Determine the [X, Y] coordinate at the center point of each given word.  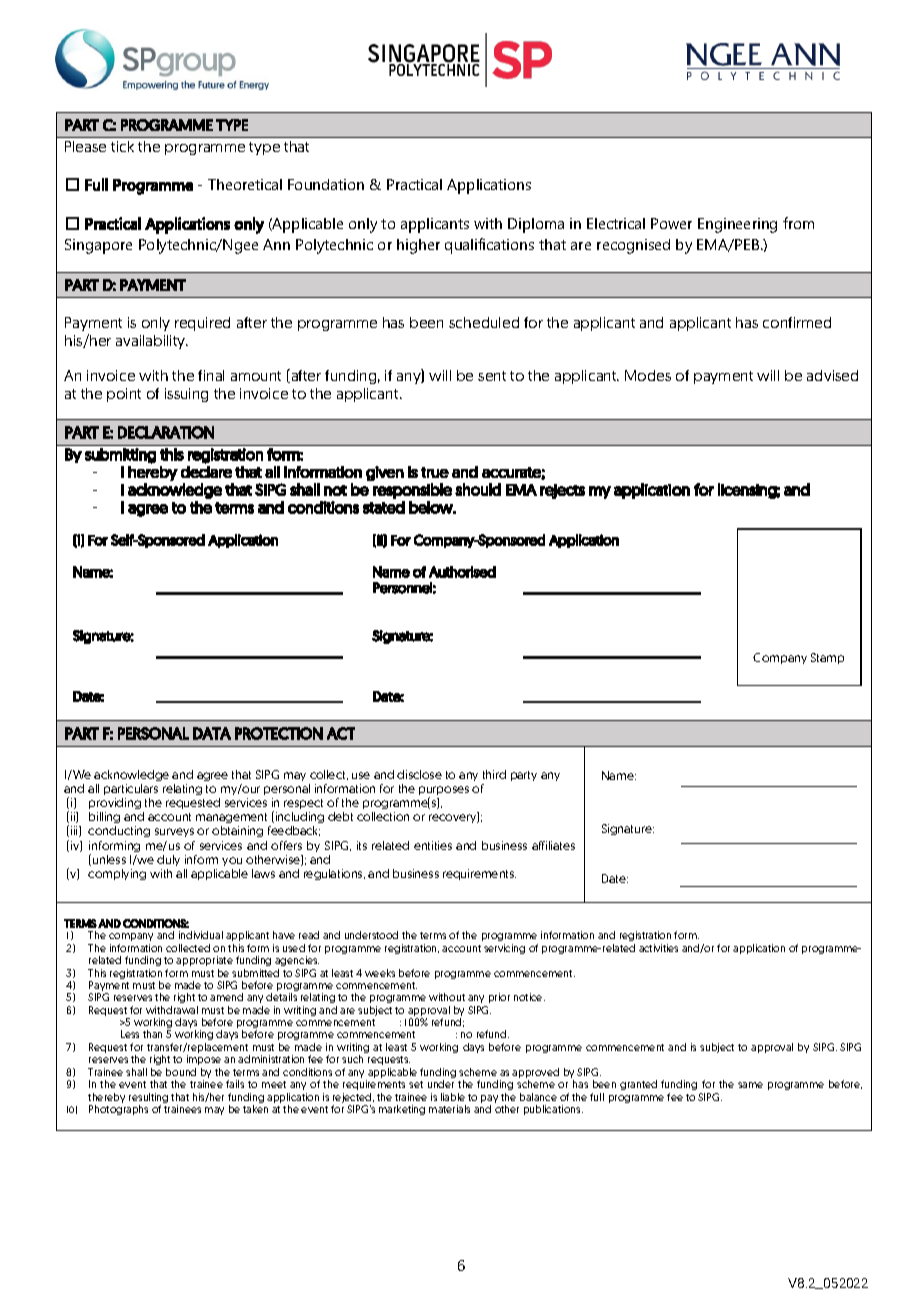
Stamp [827, 658]
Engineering [737, 225]
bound [181, 1072]
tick [122, 146]
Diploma [536, 225]
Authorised [462, 572]
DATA [212, 733]
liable [453, 1097]
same [750, 1085]
